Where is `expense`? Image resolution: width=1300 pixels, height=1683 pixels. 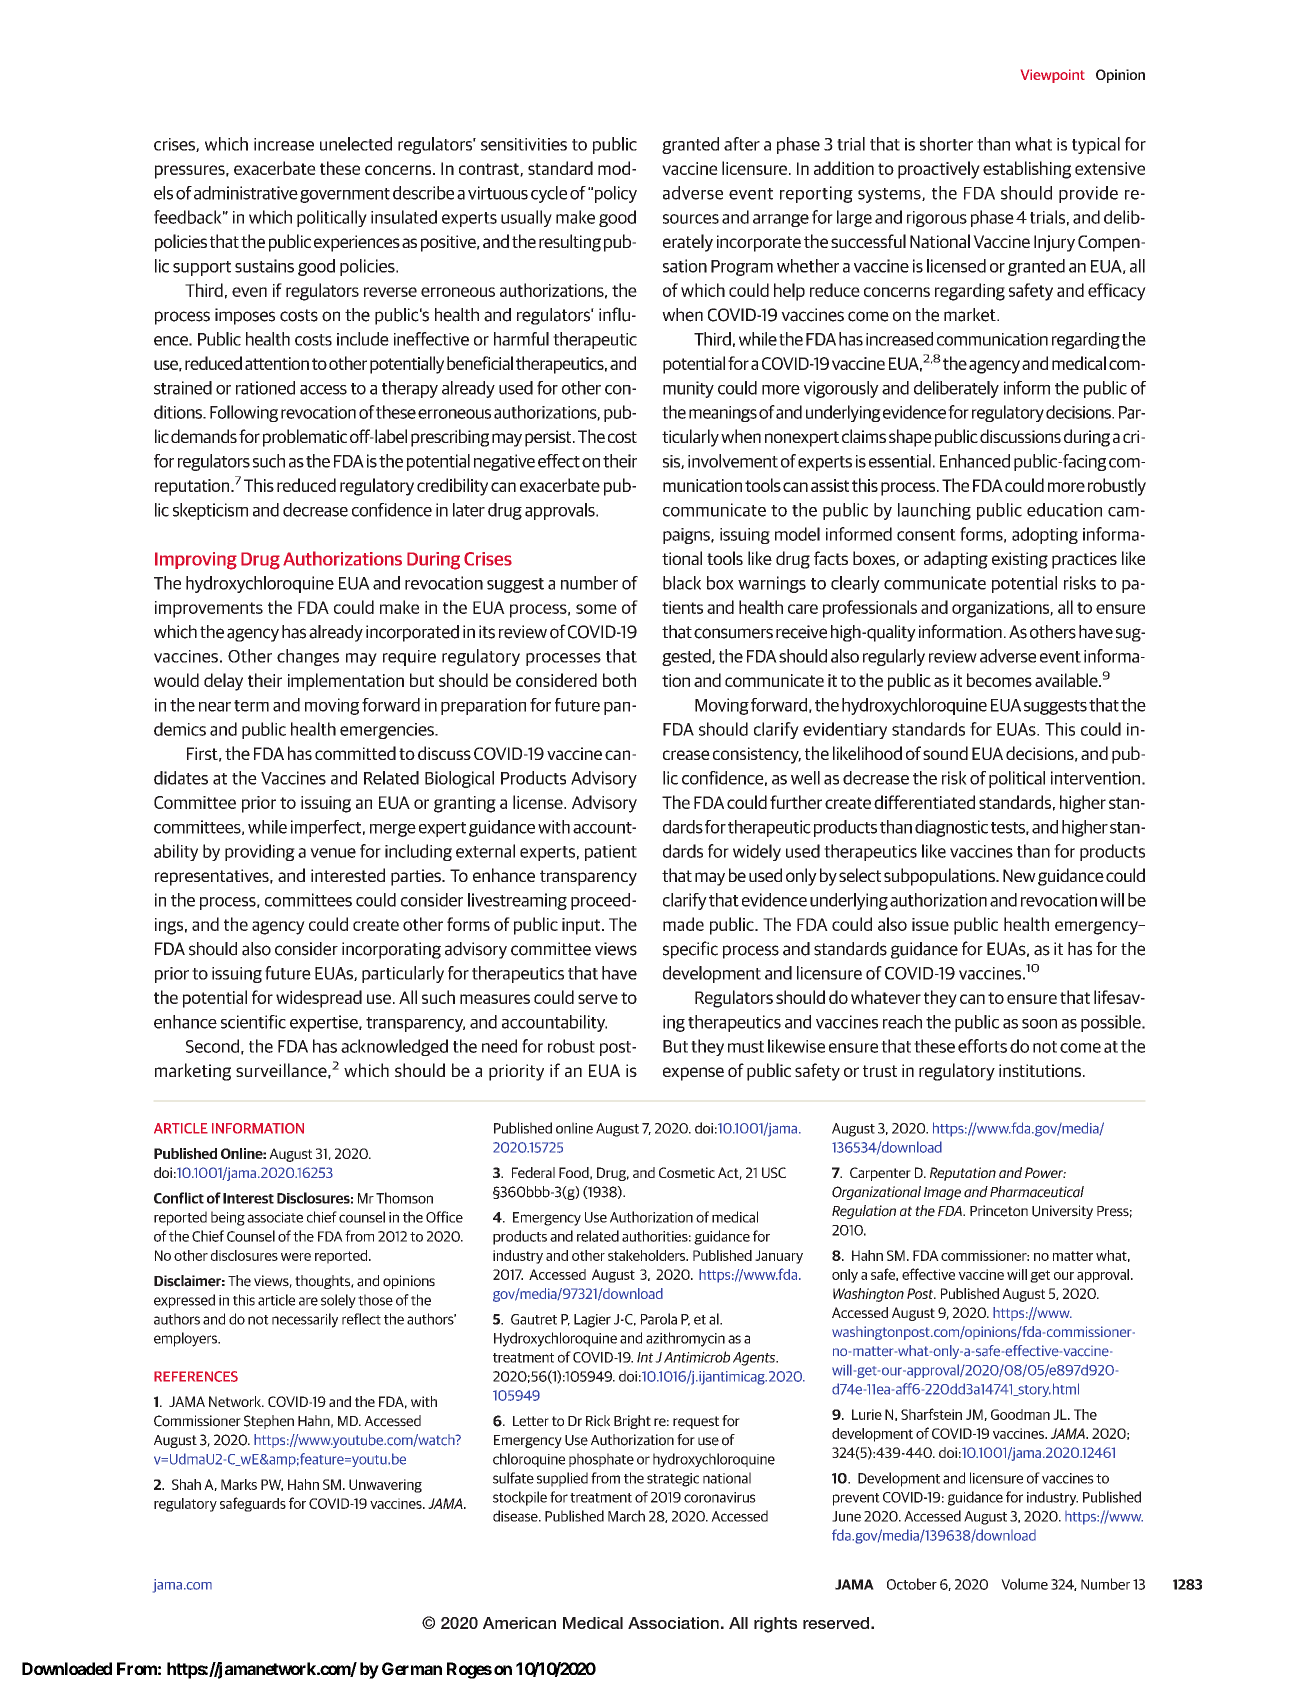
expense is located at coordinates (693, 1074).
